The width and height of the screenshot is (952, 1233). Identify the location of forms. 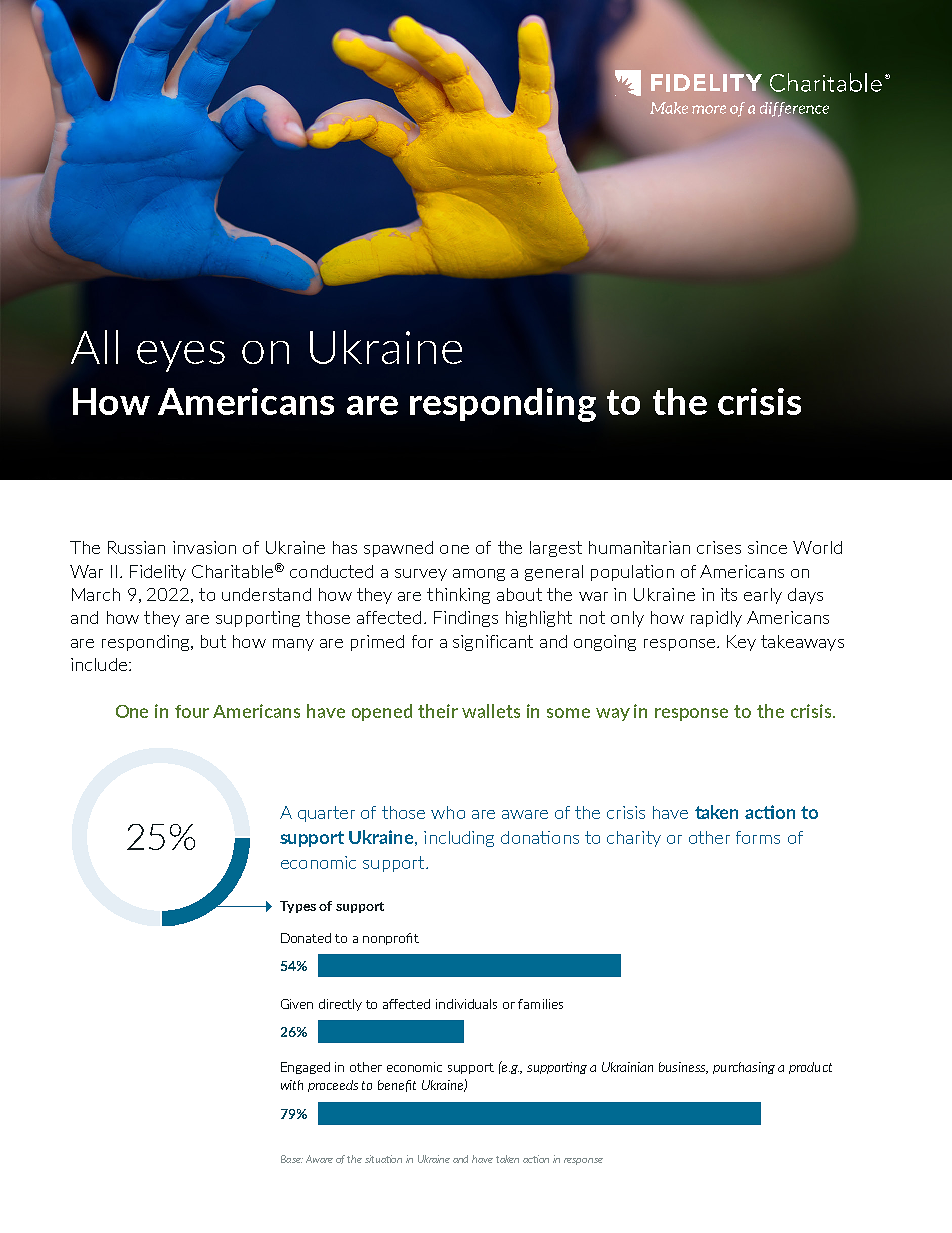
(758, 837).
